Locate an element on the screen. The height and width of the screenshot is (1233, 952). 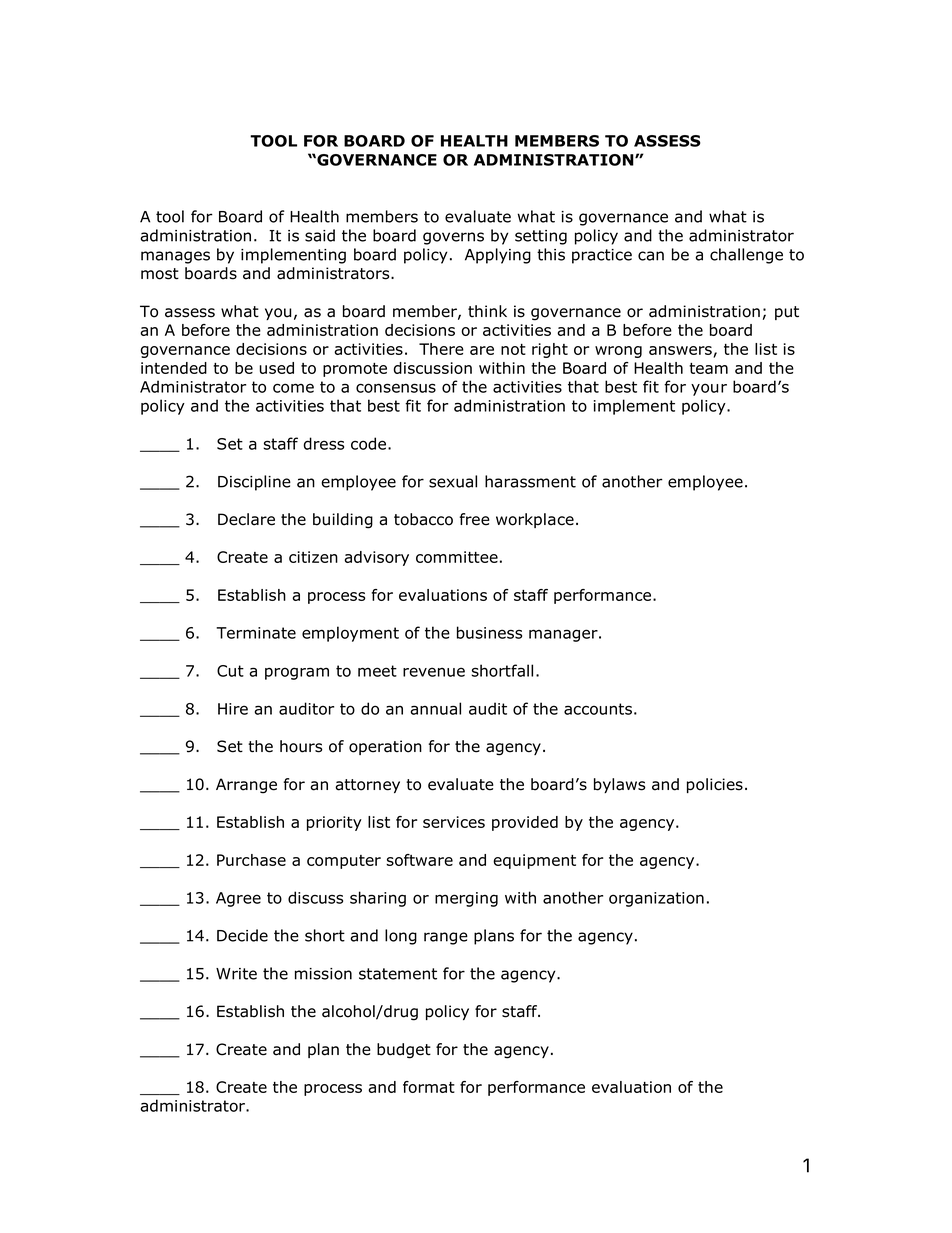
format is located at coordinates (429, 1087).
